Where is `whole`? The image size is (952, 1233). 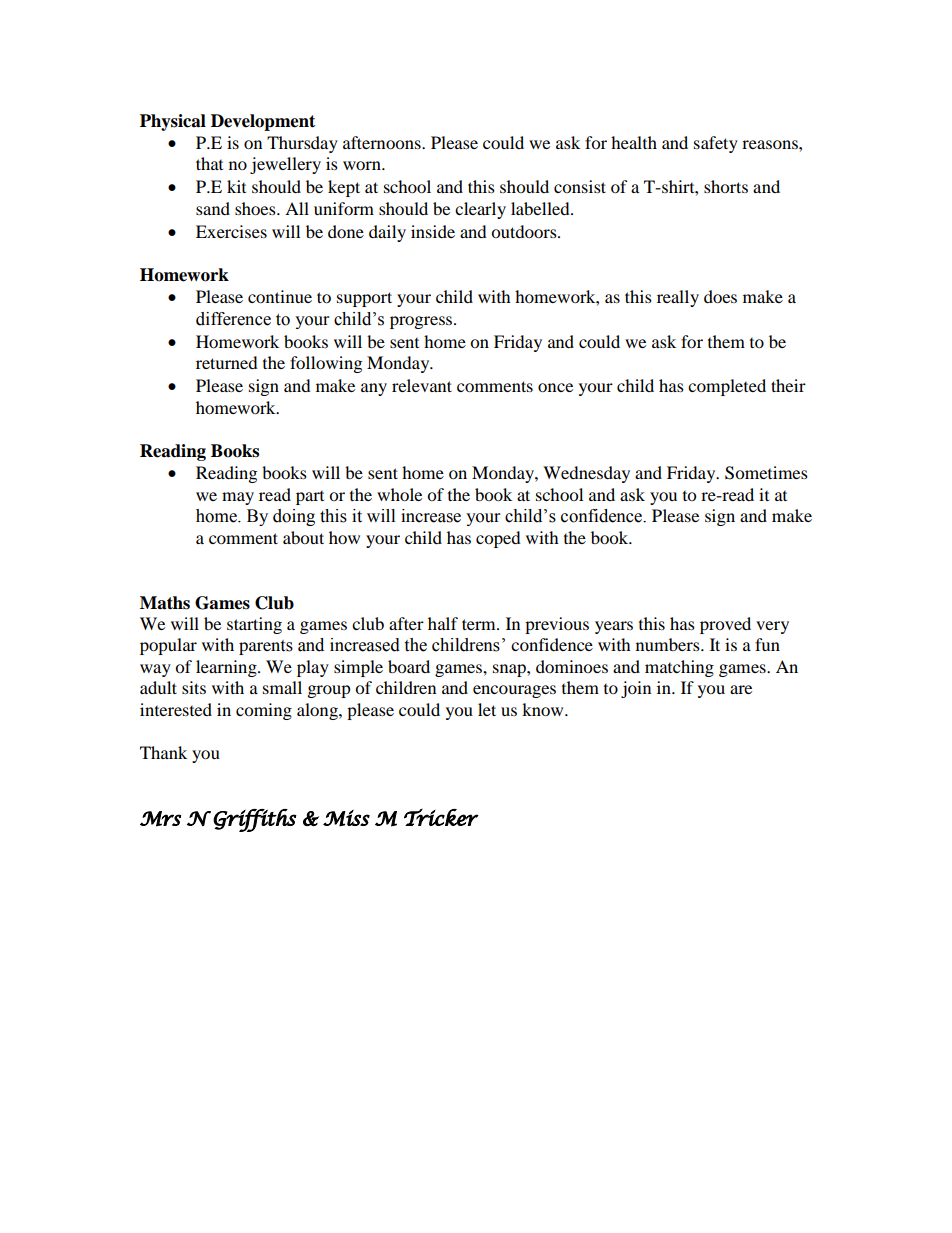 whole is located at coordinates (399, 494).
